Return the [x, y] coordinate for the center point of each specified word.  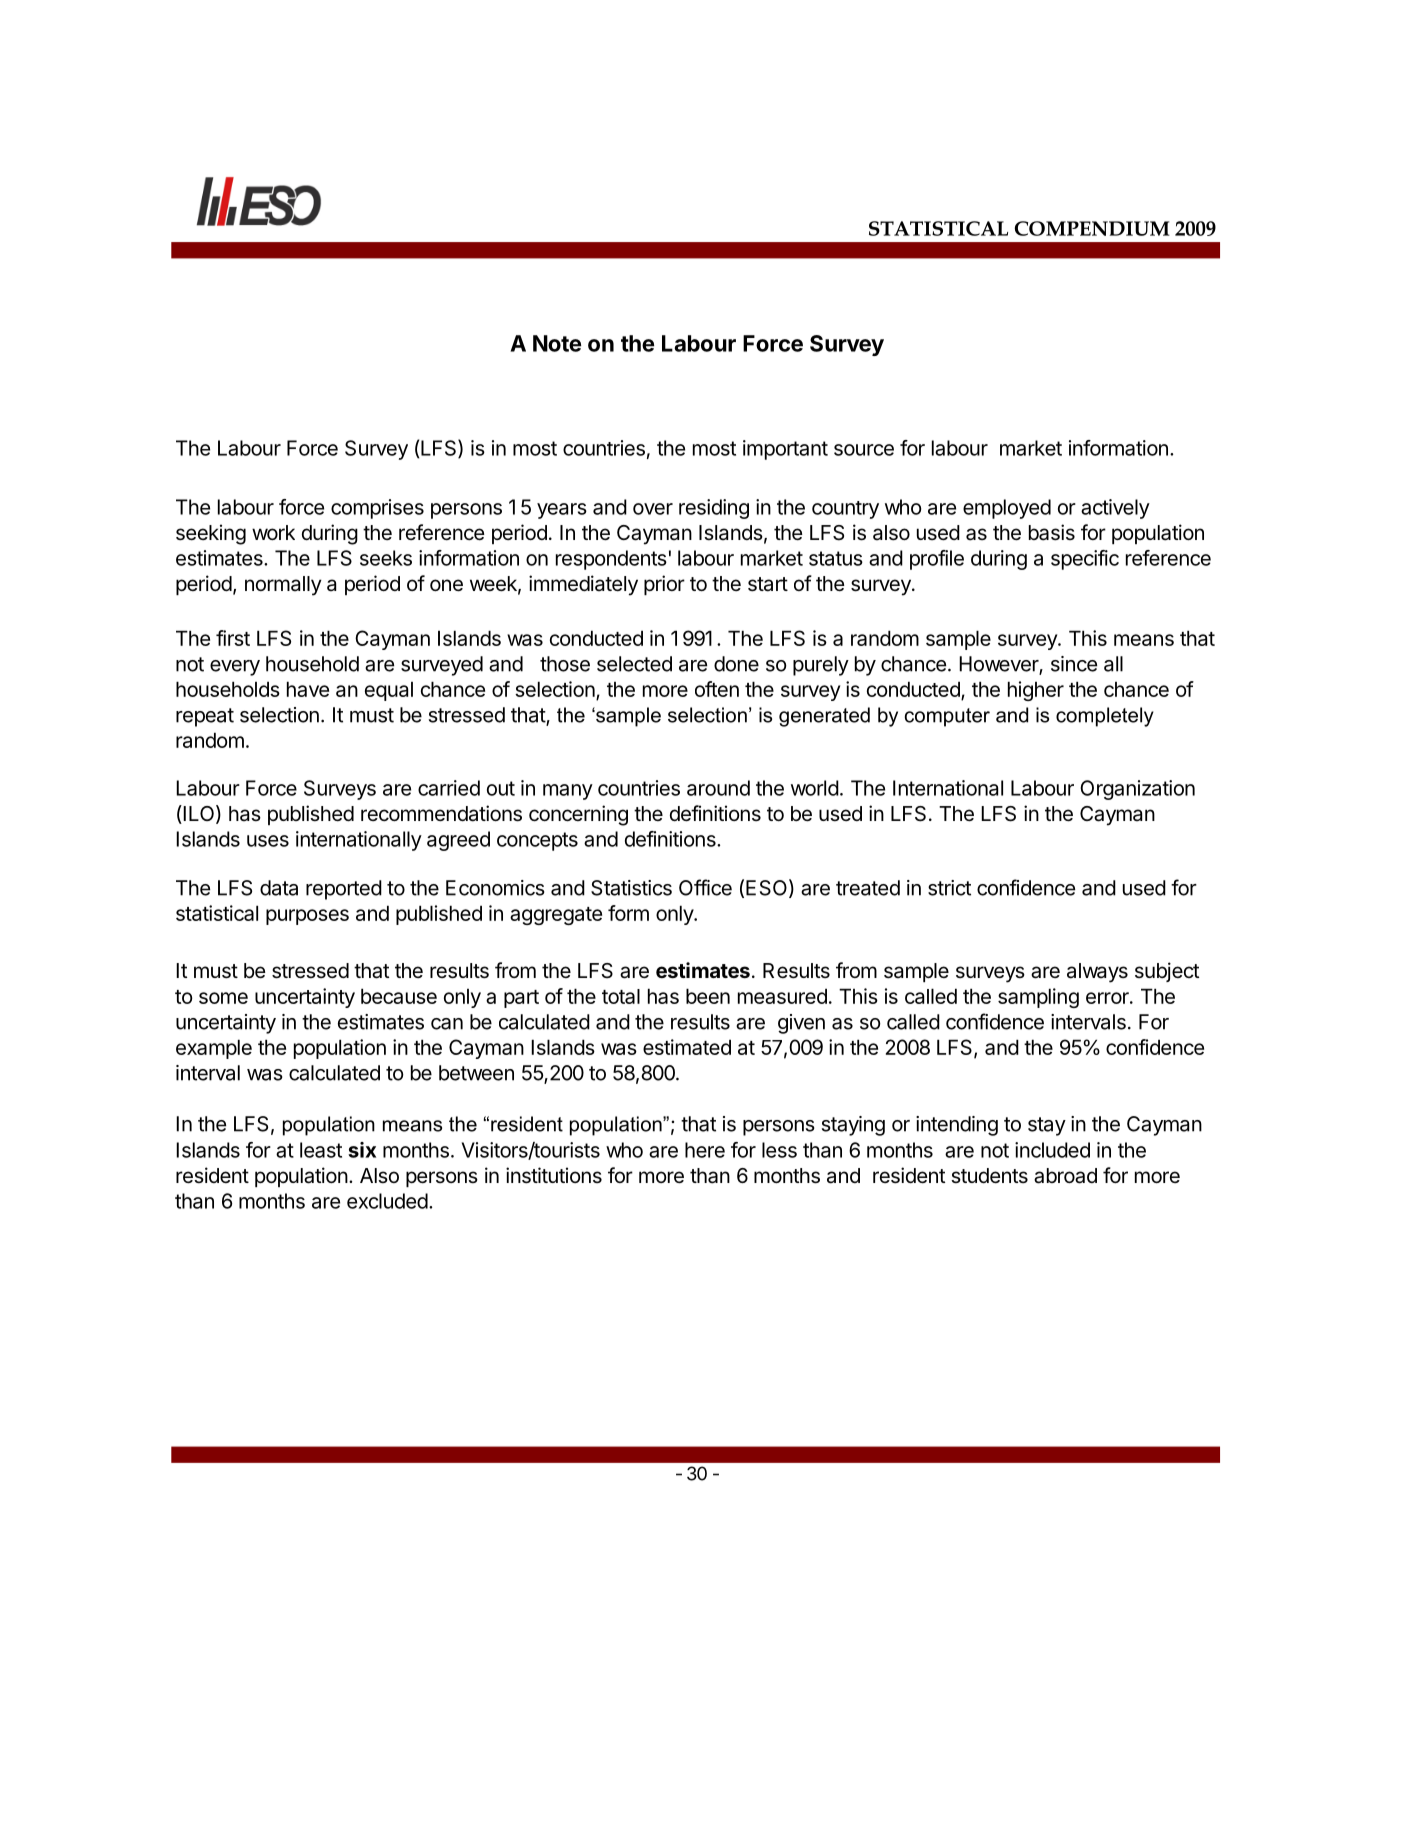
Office [705, 887]
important [785, 450]
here [705, 1150]
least [321, 1150]
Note [557, 343]
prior [664, 585]
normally [283, 586]
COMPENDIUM [1092, 228]
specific [1085, 560]
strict [949, 888]
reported [344, 890]
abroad [1065, 1176]
